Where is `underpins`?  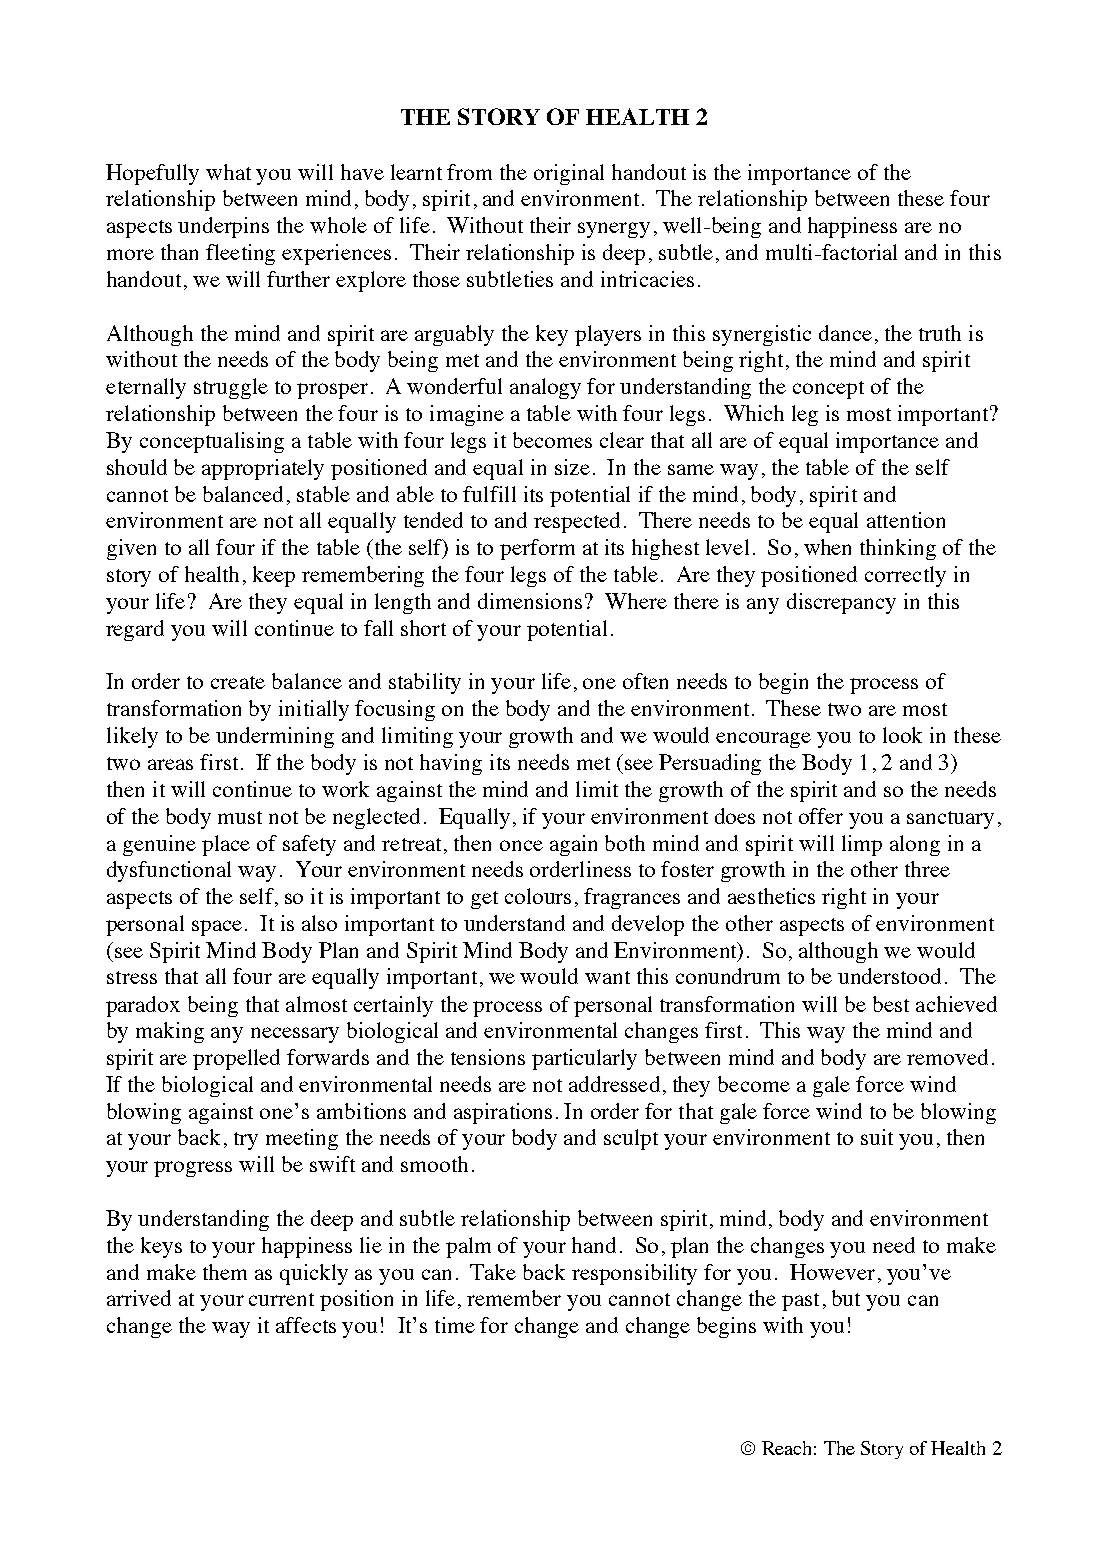
underpins is located at coordinates (223, 227).
